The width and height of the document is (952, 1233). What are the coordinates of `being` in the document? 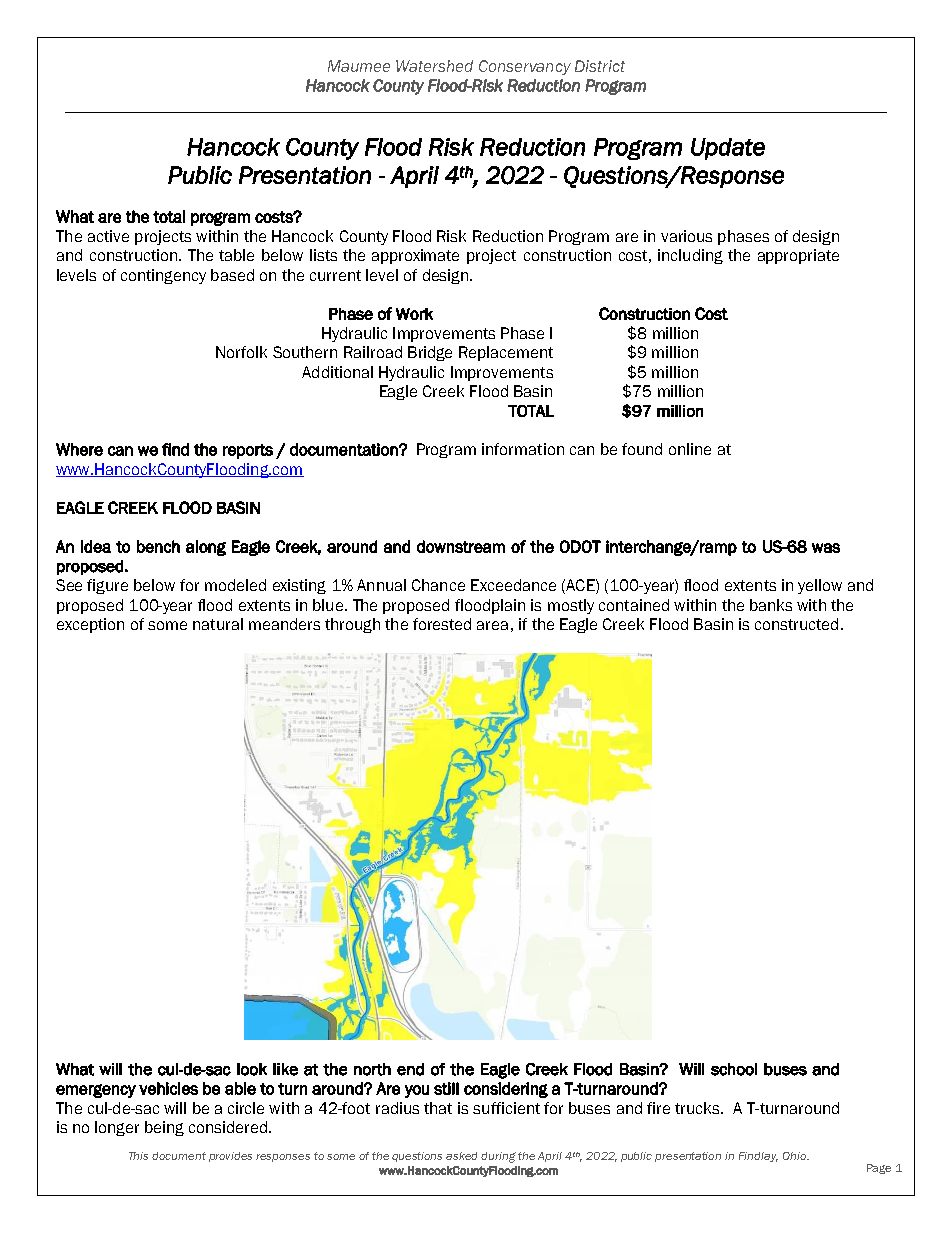 It's located at (164, 1128).
